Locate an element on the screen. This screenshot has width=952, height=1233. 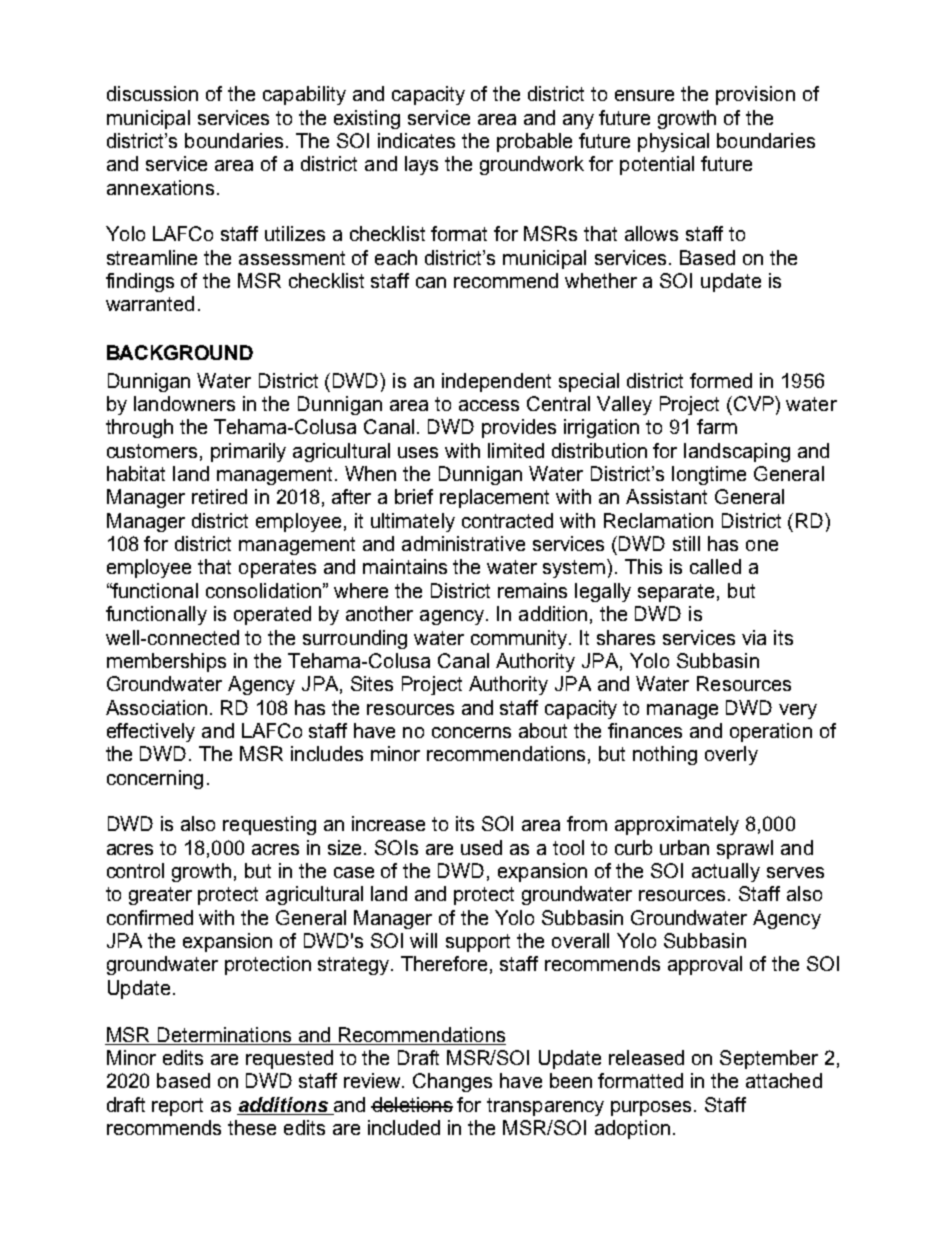
Changes is located at coordinates (452, 1082).
